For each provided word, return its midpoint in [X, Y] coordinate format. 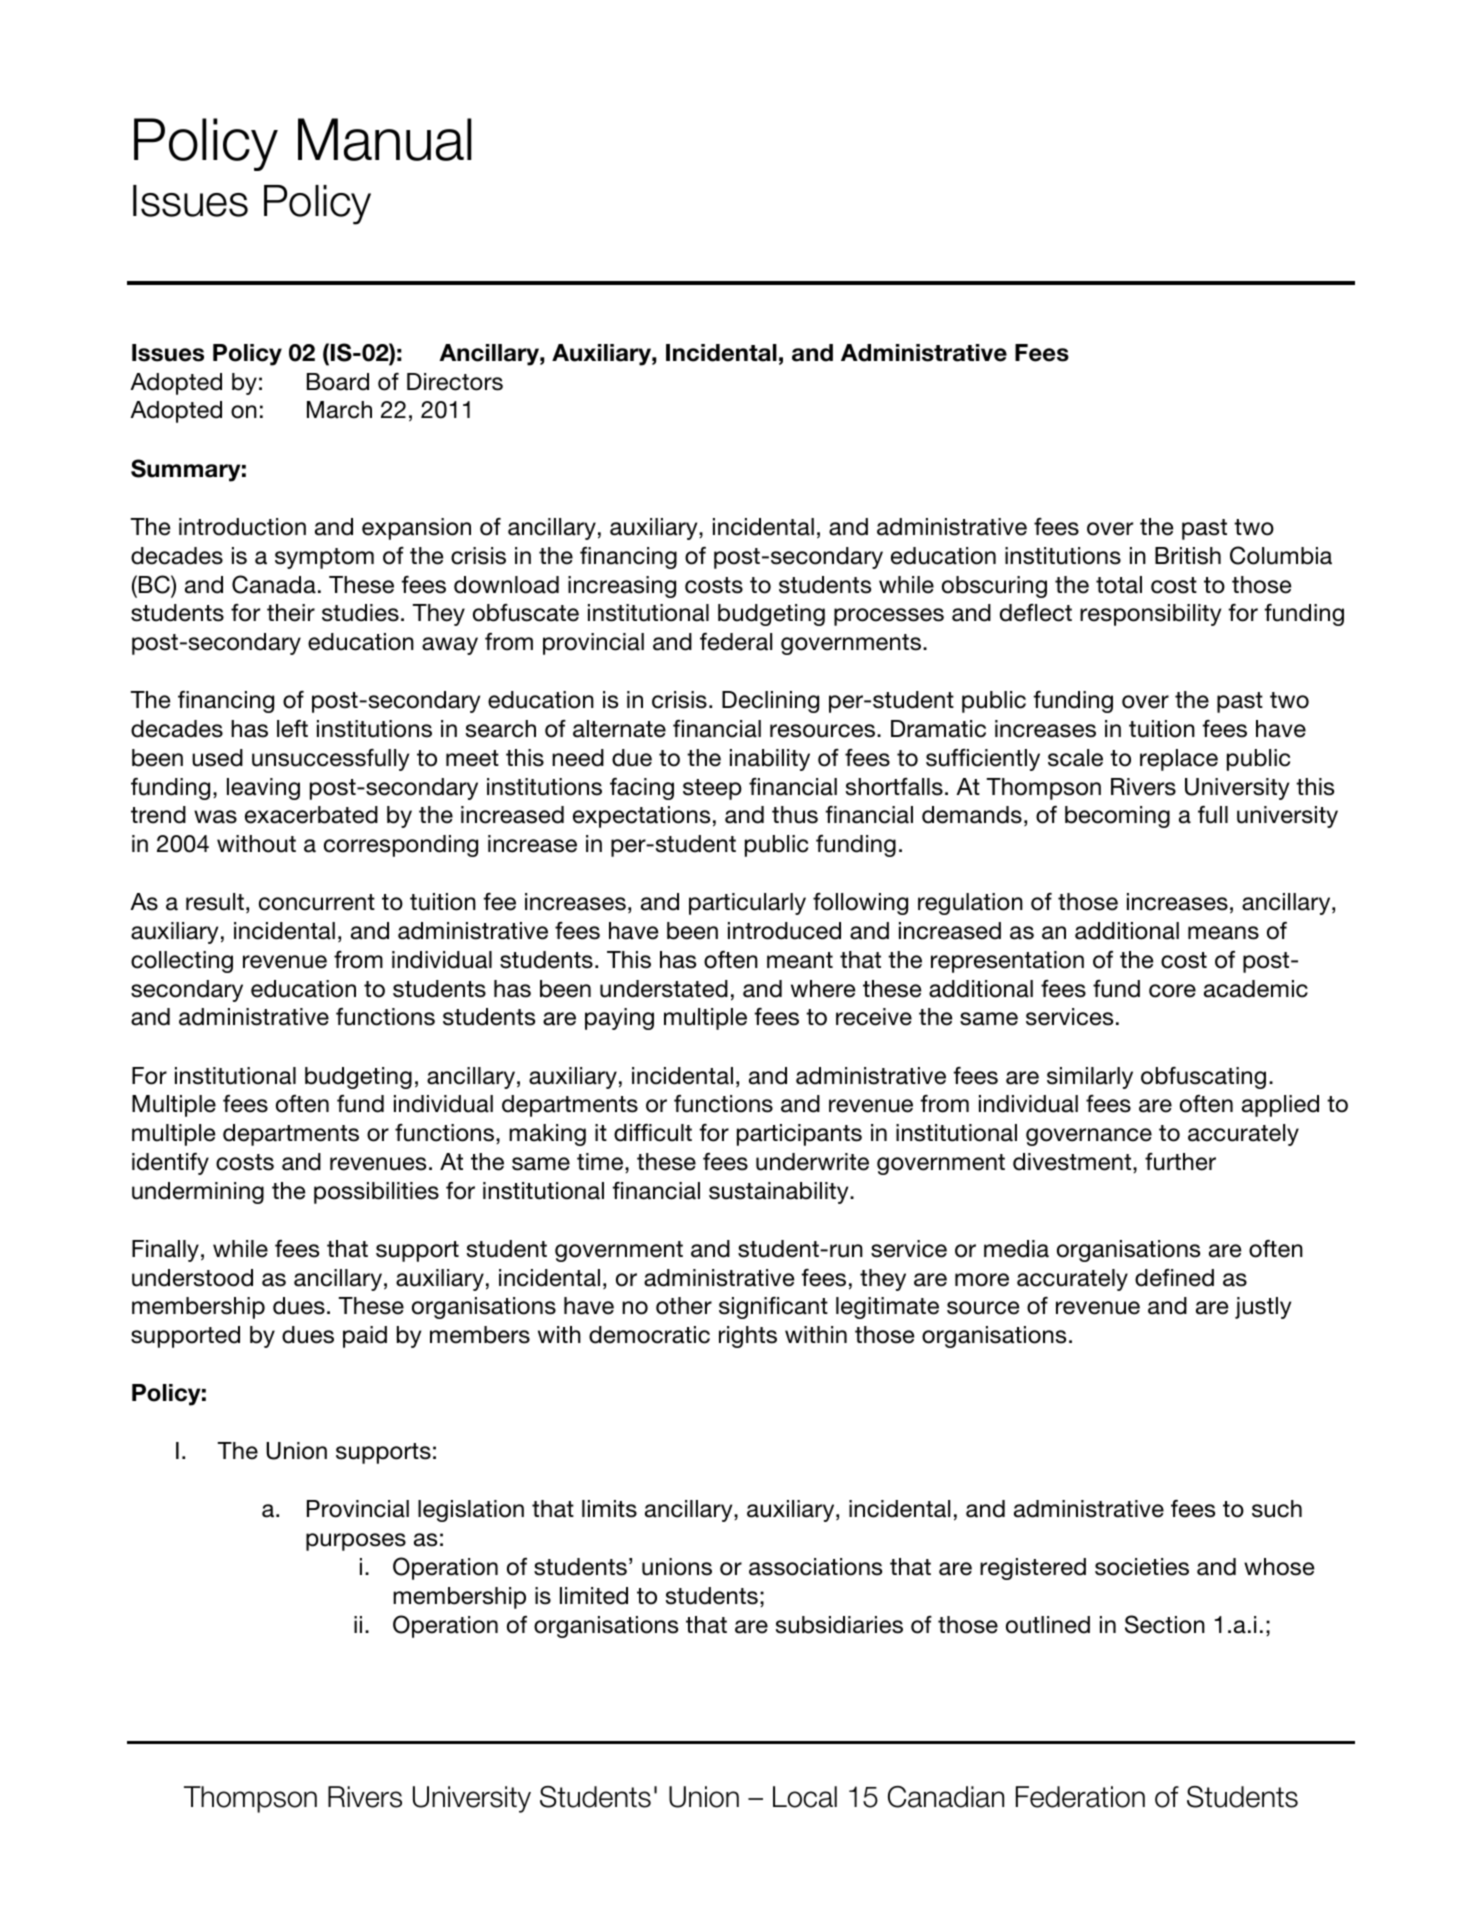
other [684, 1306]
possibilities [376, 1193]
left [292, 729]
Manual [385, 139]
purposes [356, 1542]
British [1188, 556]
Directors [455, 382]
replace [1179, 760]
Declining [770, 702]
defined [1174, 1278]
